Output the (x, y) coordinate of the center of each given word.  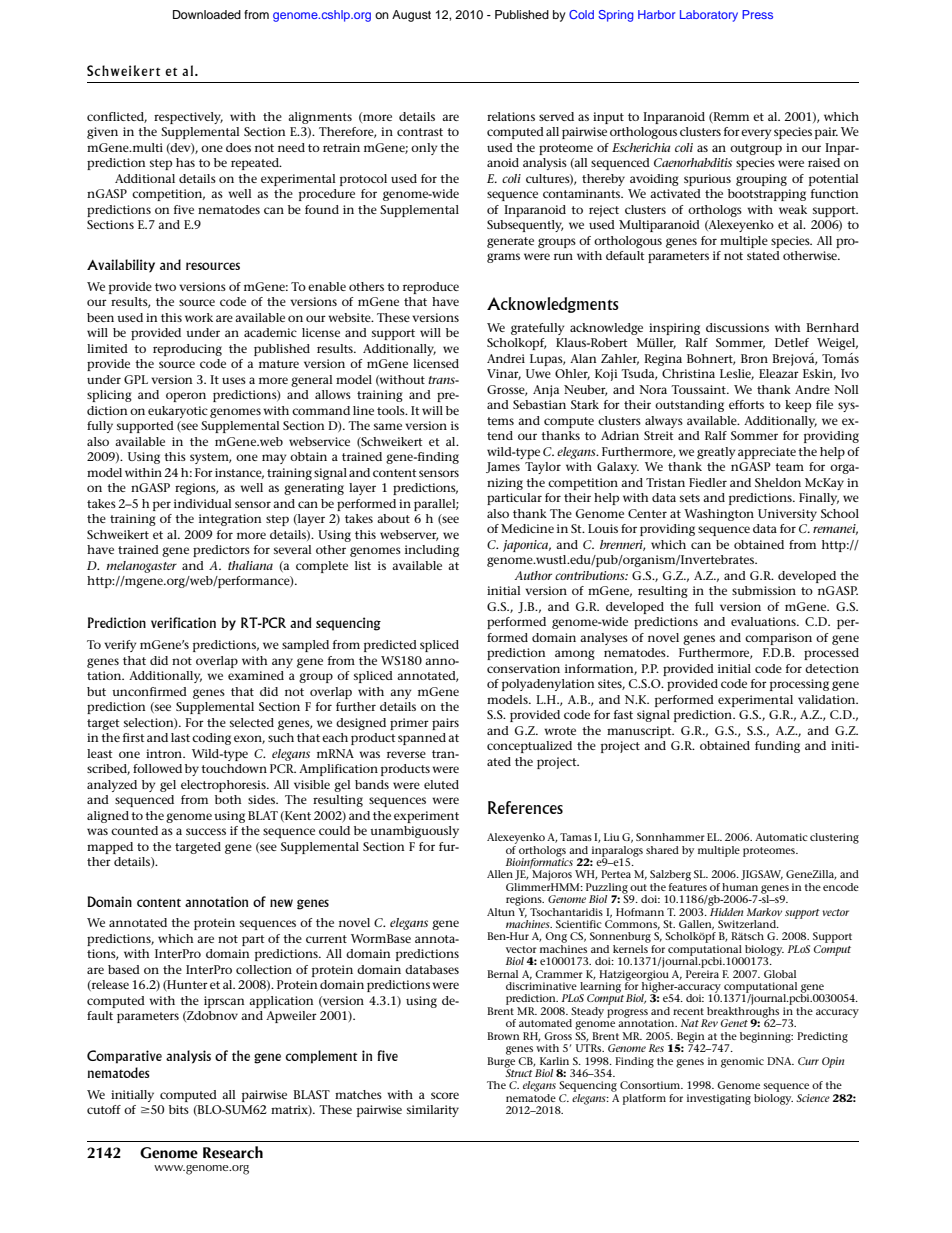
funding (777, 747)
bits (179, 1109)
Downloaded (207, 14)
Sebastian (539, 404)
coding (211, 739)
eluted (441, 784)
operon (186, 397)
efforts (746, 404)
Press (757, 14)
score (445, 1095)
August (411, 16)
